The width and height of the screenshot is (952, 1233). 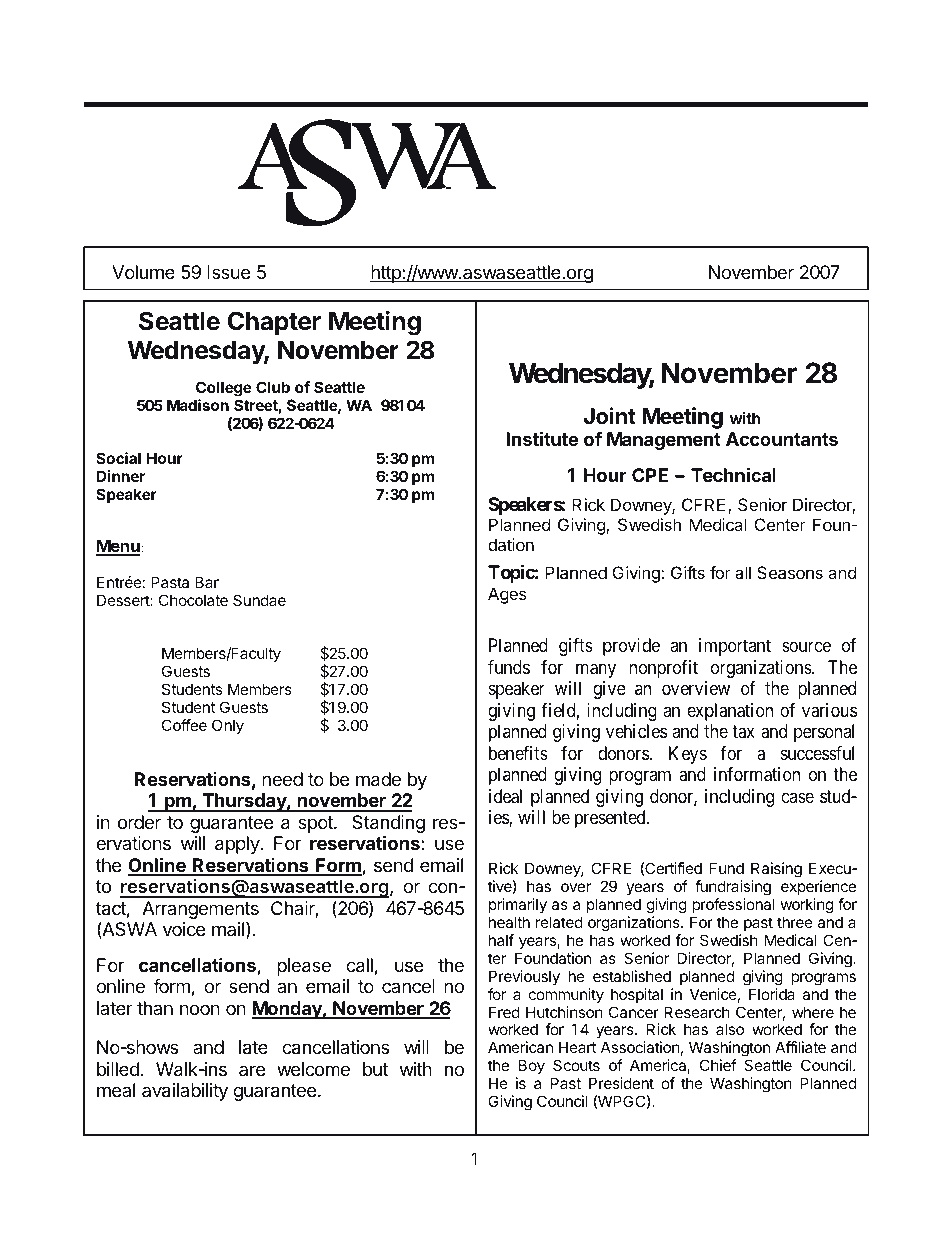 What do you see at coordinates (198, 405) in the screenshot?
I see `Madison` at bounding box center [198, 405].
